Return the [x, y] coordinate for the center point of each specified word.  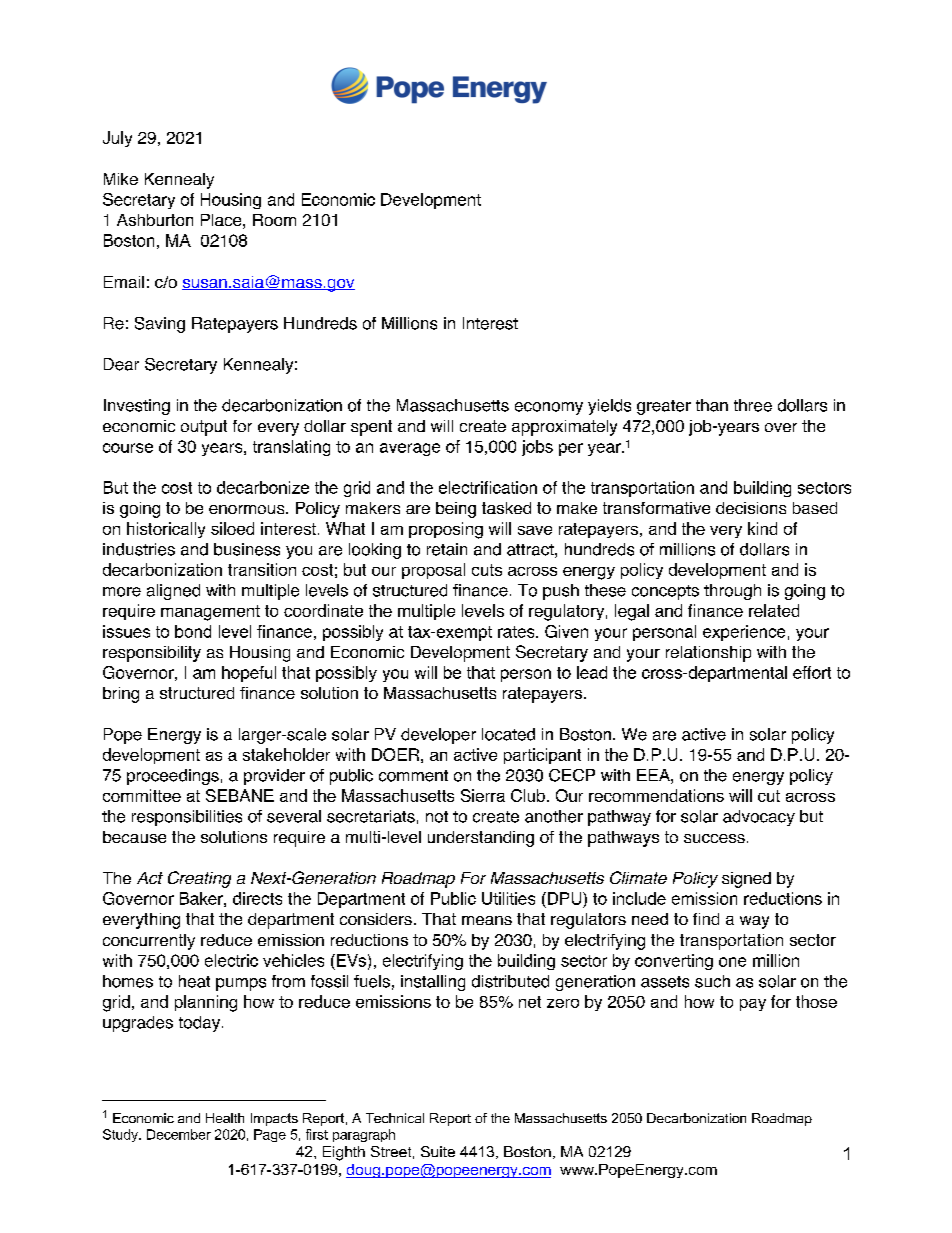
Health [225, 1118]
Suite [438, 1151]
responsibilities [187, 818]
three [753, 405]
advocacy [759, 818]
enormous [248, 509]
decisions [751, 508]
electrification [488, 487]
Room [274, 220]
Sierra [483, 795]
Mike [121, 179]
